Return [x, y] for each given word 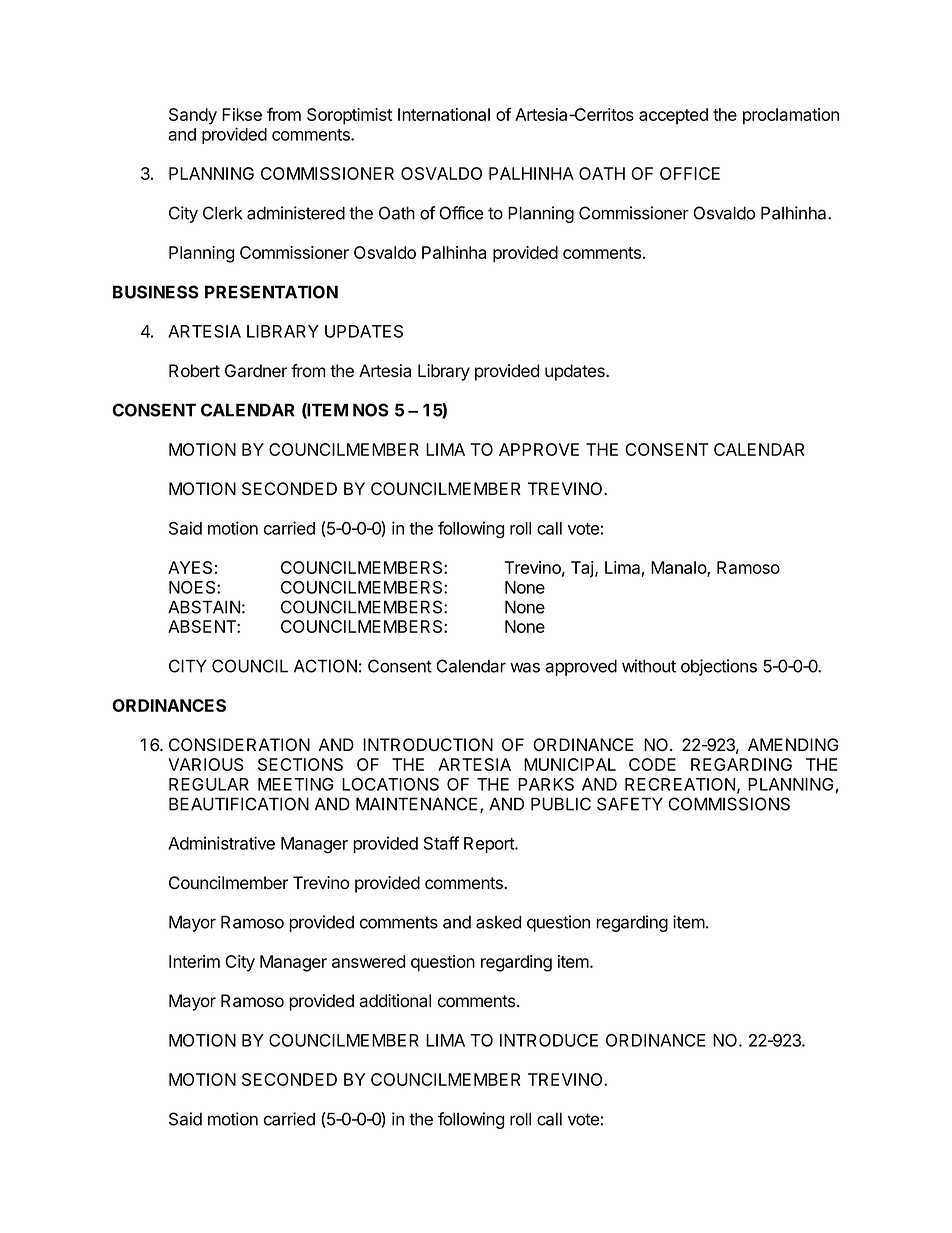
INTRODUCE [549, 1040]
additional [395, 1001]
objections [719, 667]
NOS [371, 410]
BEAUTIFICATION [239, 804]
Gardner [256, 371]
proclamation [791, 116]
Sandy [193, 116]
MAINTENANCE [418, 805]
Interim [194, 961]
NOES [193, 587]
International [444, 114]
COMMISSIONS [729, 804]
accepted [673, 116]
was [525, 667]
